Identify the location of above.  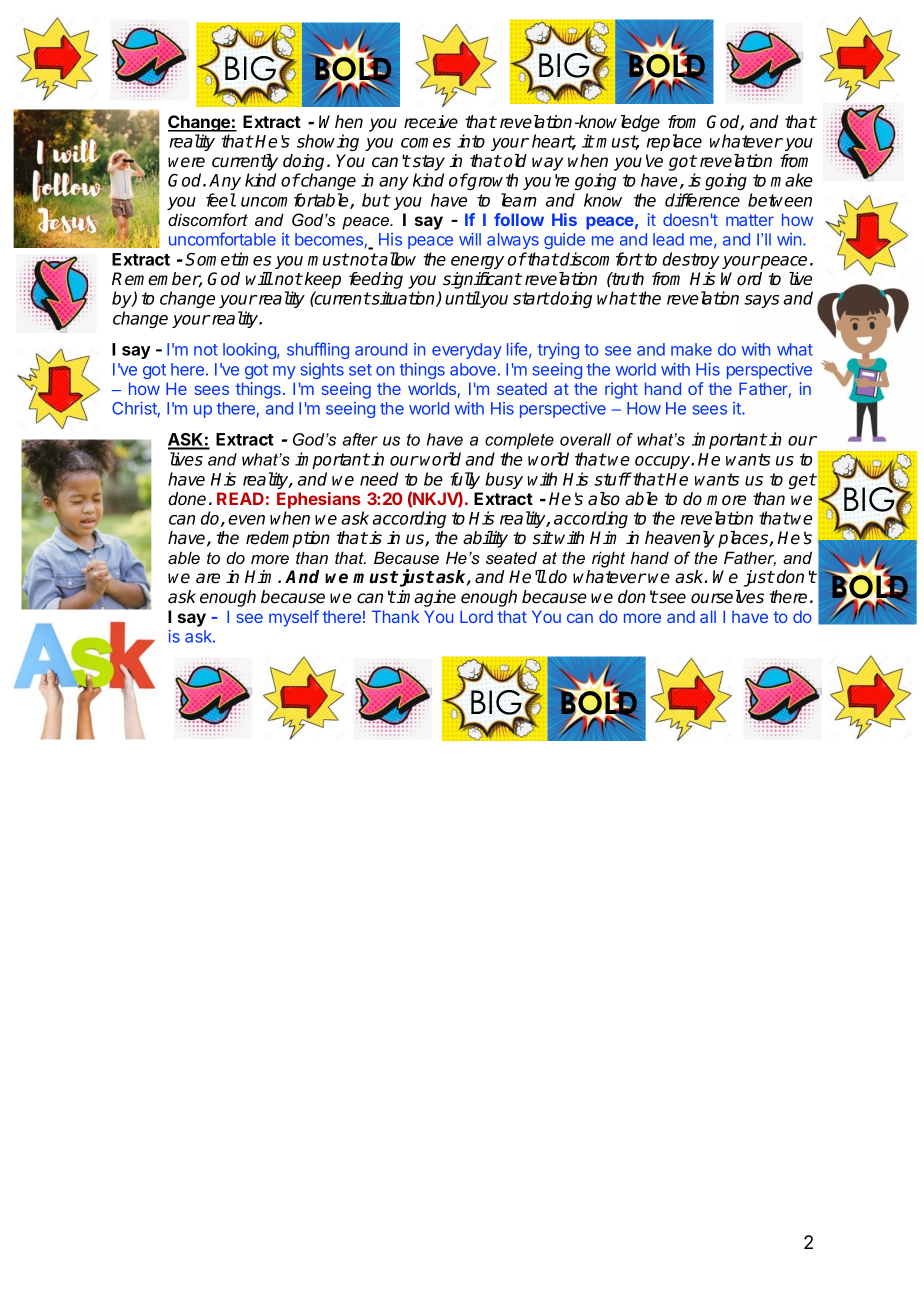
(473, 369).
